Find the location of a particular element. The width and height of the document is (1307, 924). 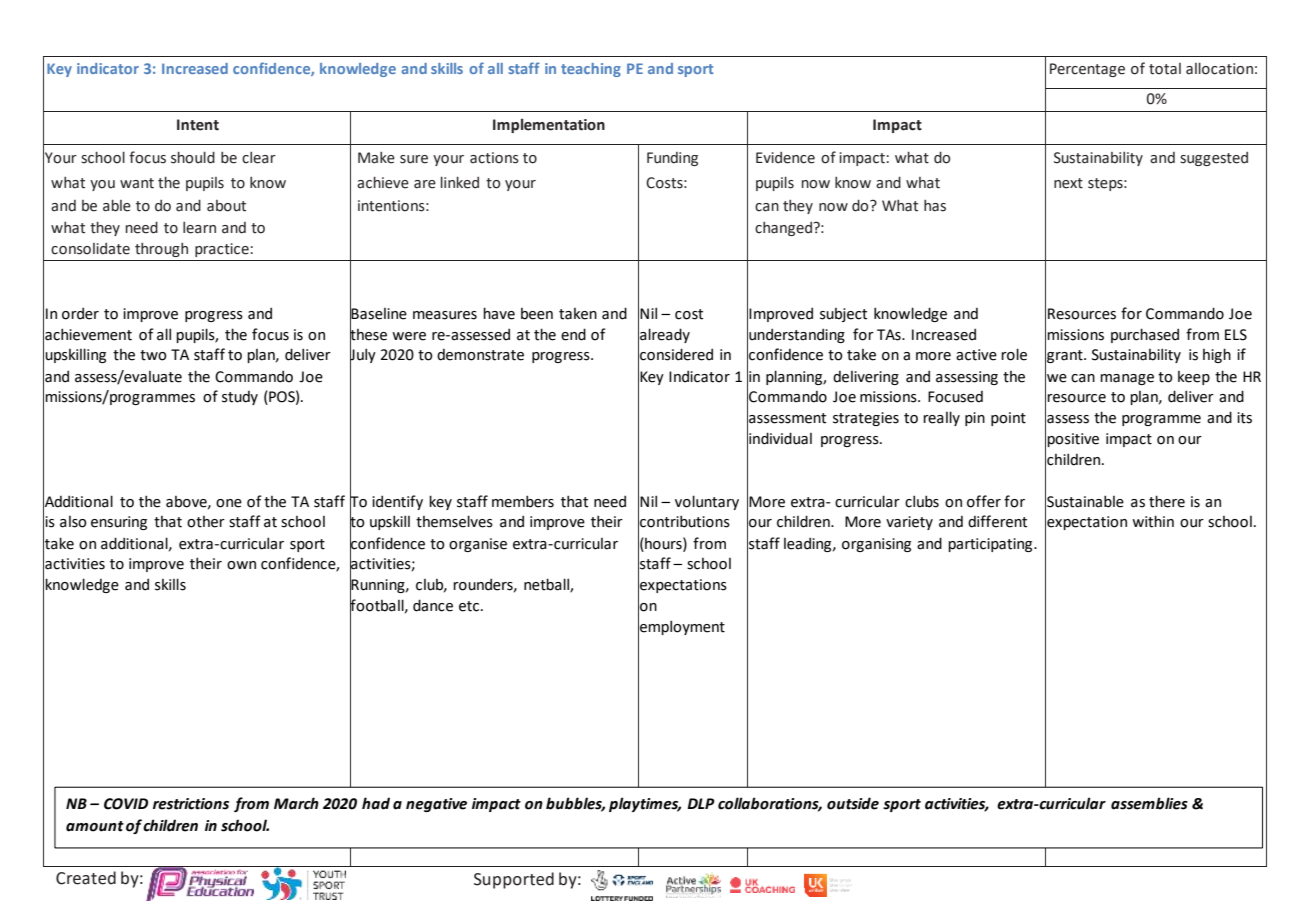

teaching is located at coordinates (591, 70).
